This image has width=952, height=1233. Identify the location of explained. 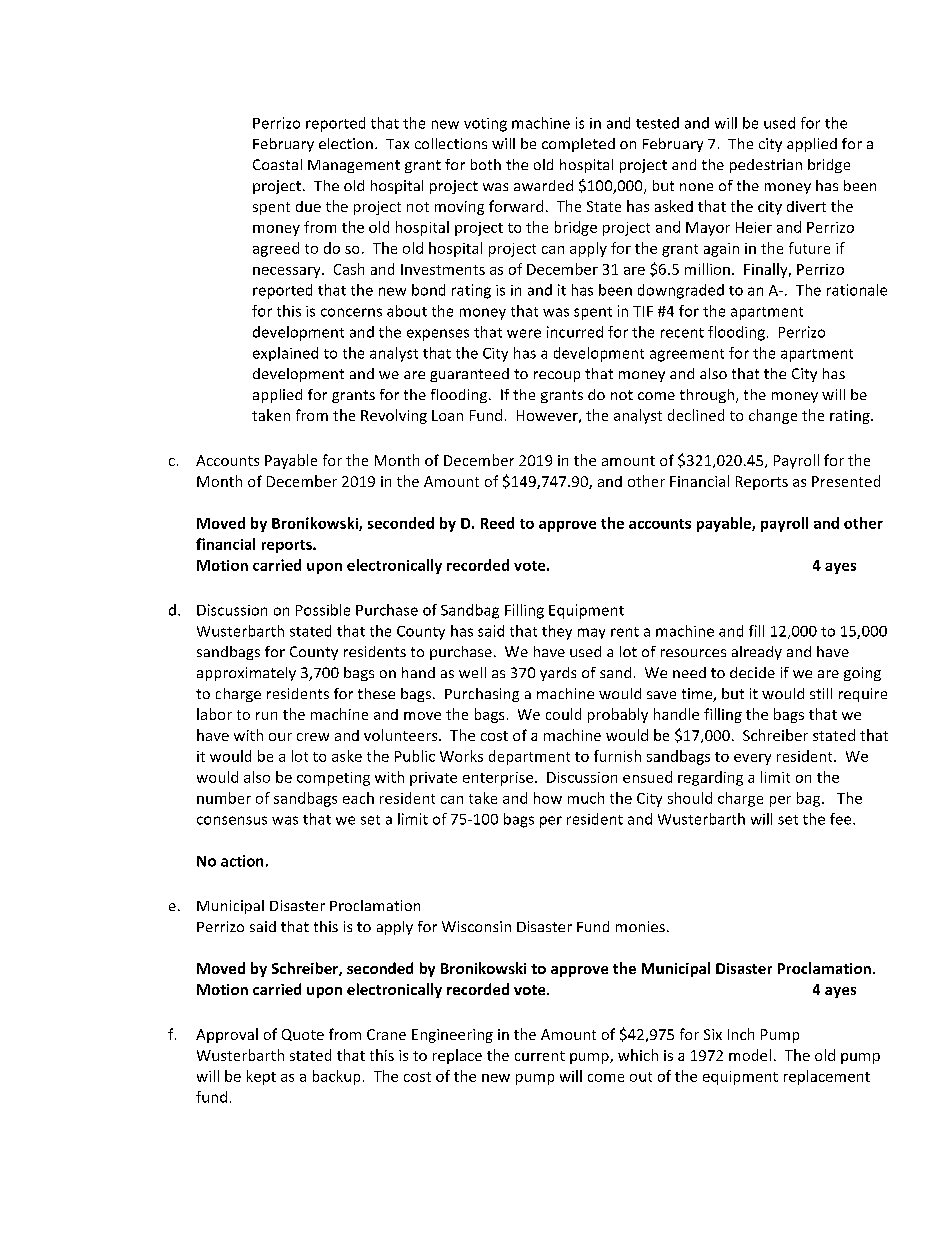
(285, 354).
